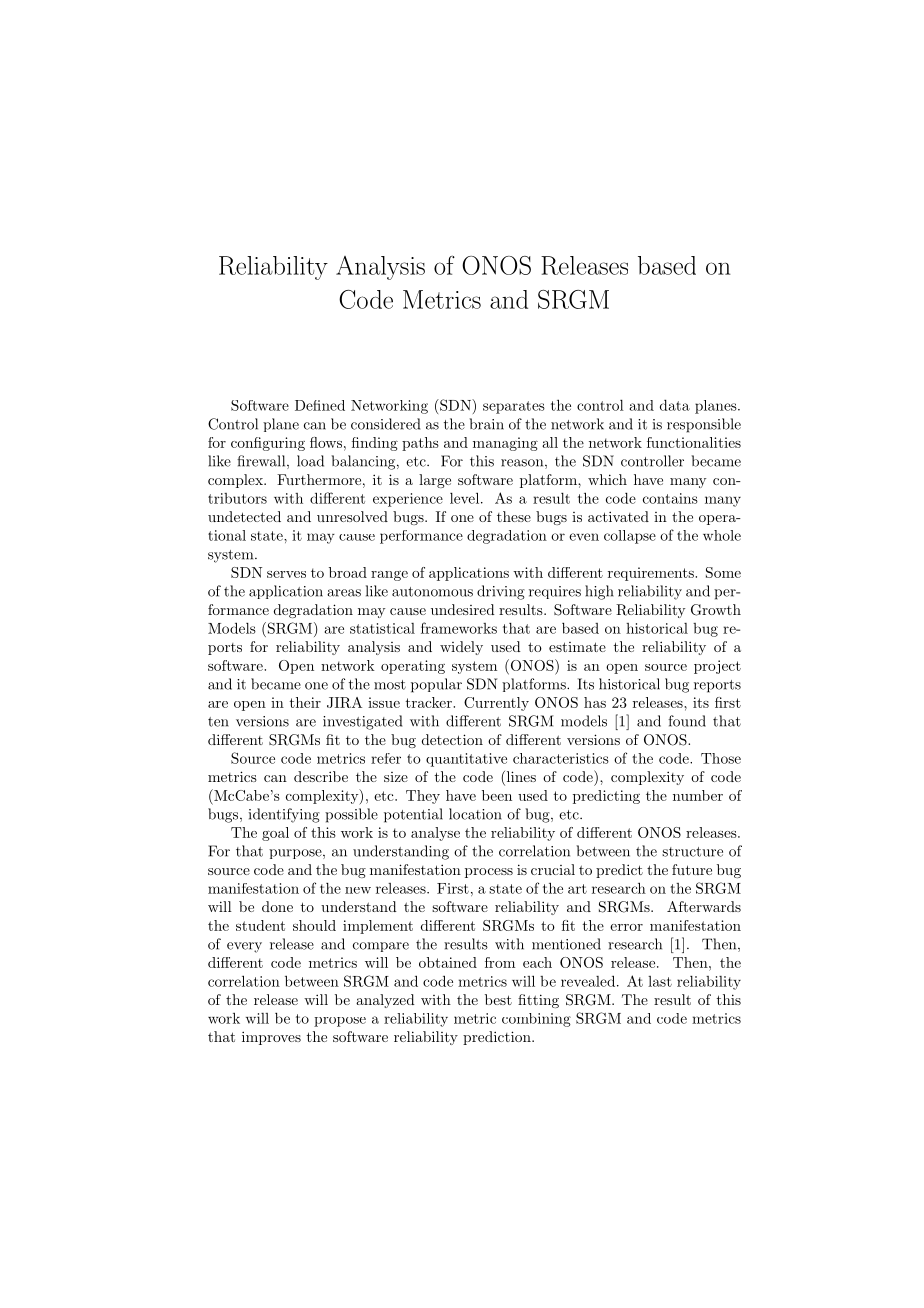 The height and width of the document is (1308, 924). I want to click on Currently, so click(496, 704).
